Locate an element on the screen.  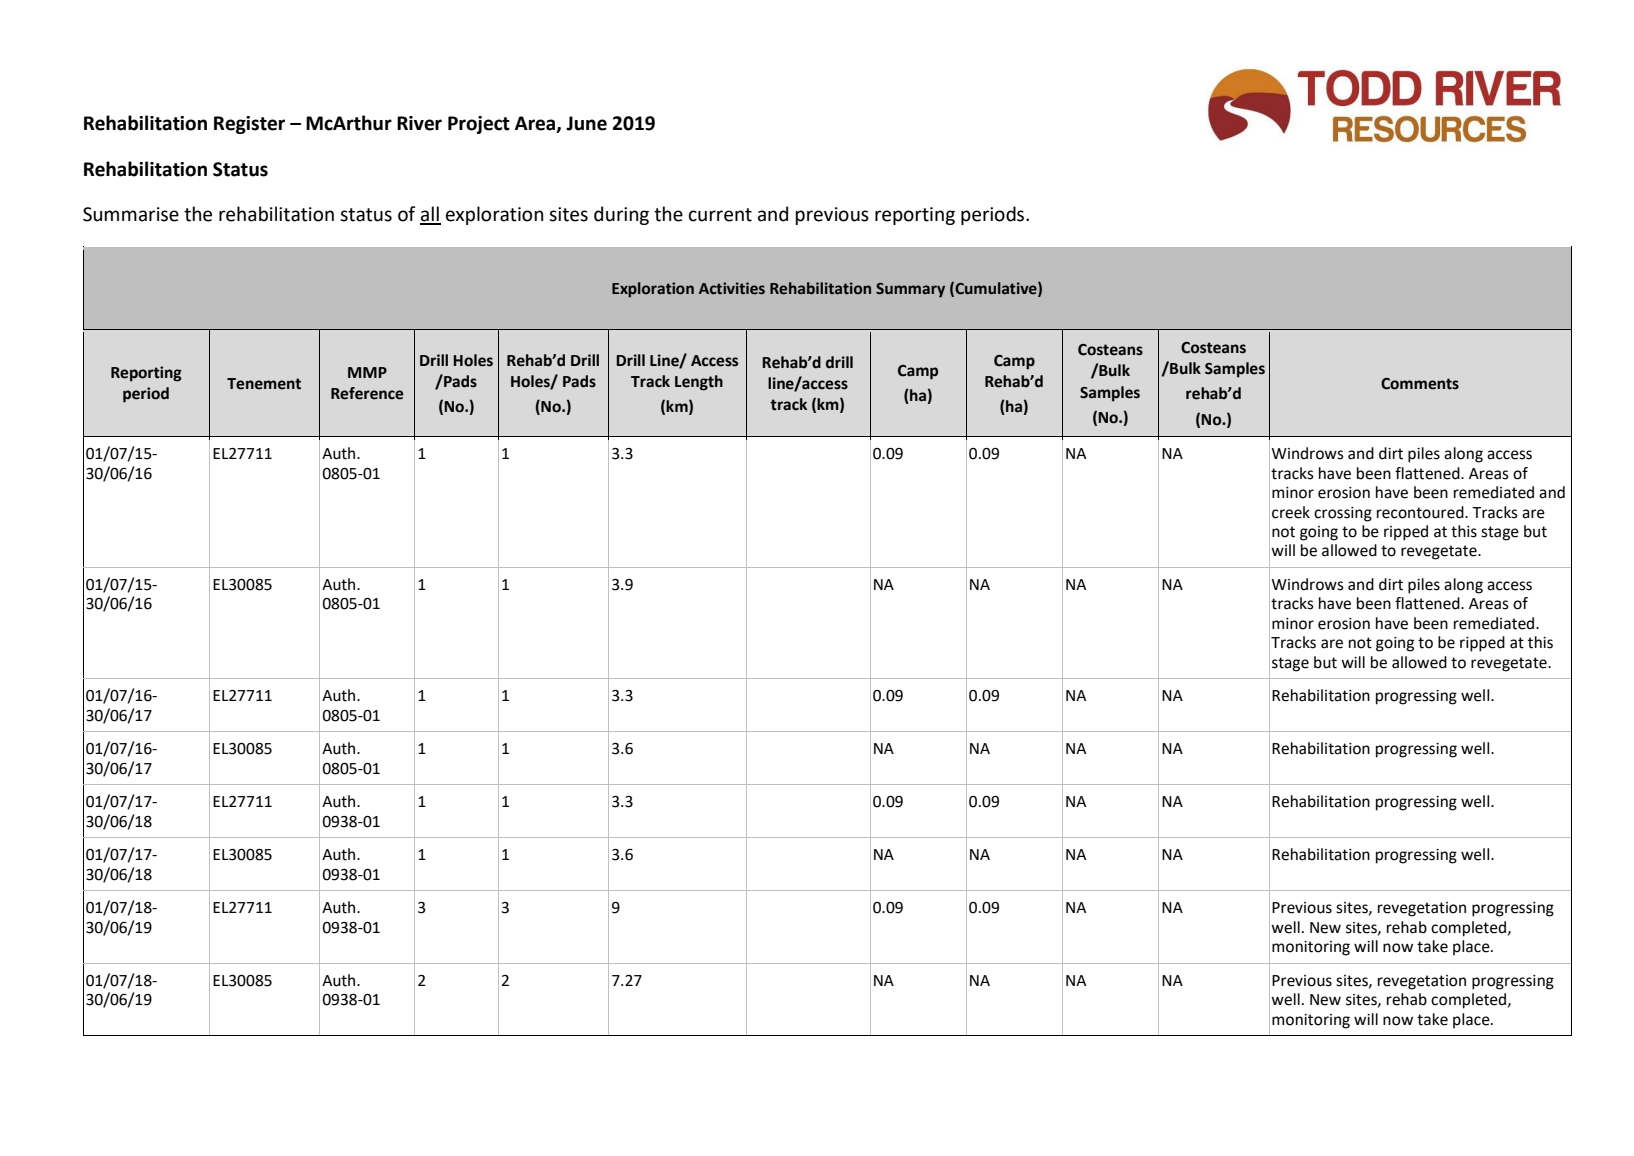
Summary is located at coordinates (910, 290).
